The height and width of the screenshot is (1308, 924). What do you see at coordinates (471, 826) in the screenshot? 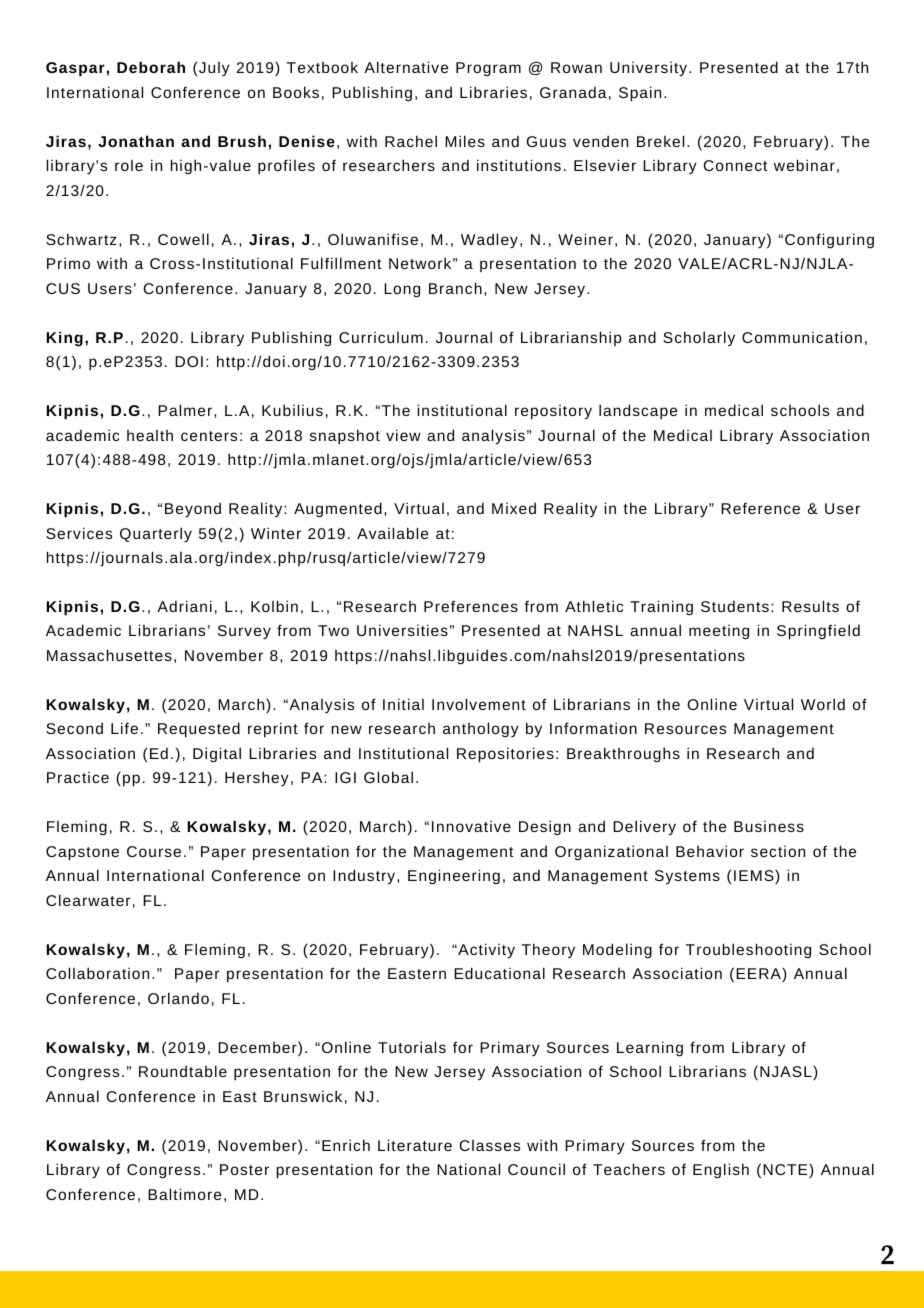
I see `Innovative` at bounding box center [471, 826].
